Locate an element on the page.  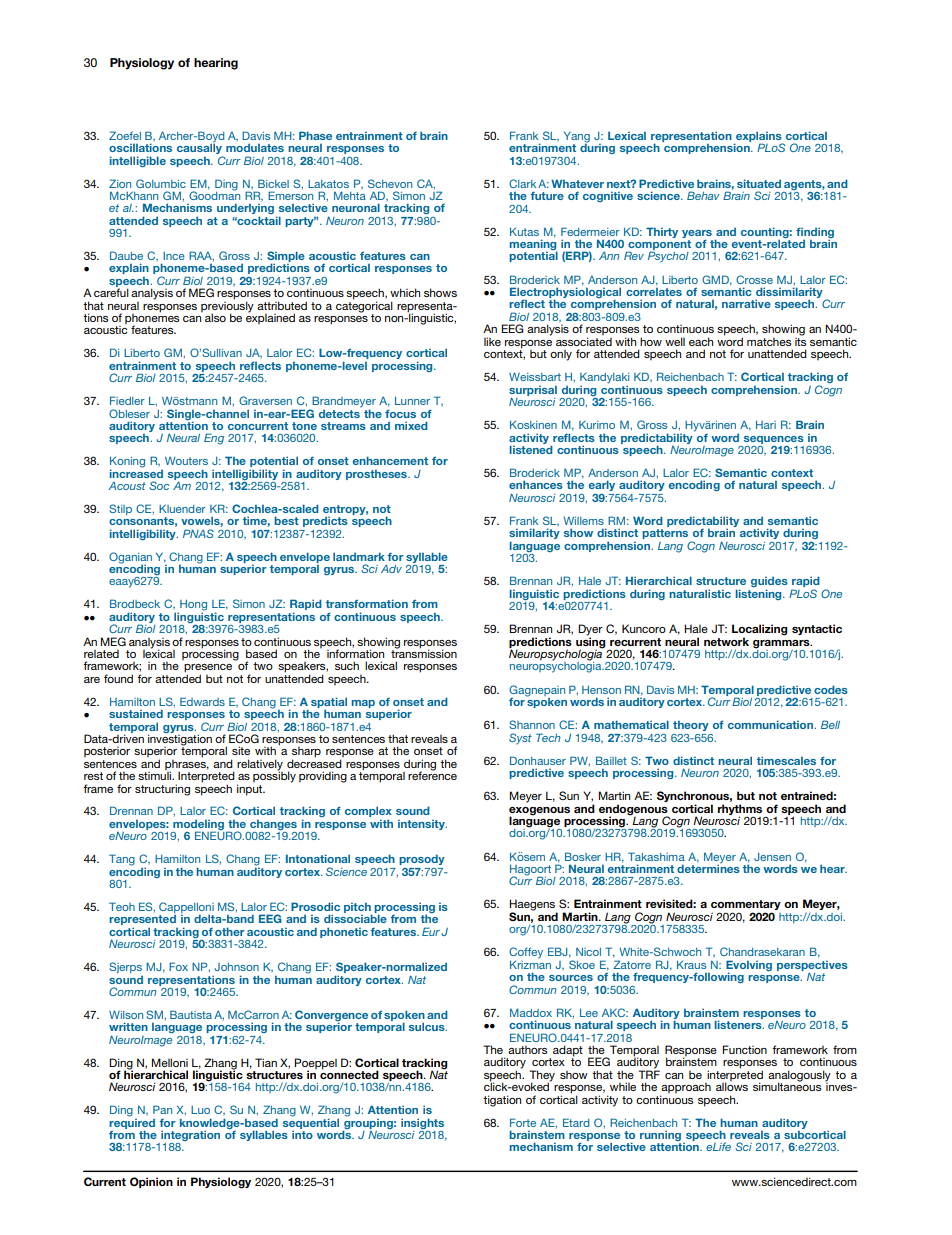
integration is located at coordinates (189, 1137).
